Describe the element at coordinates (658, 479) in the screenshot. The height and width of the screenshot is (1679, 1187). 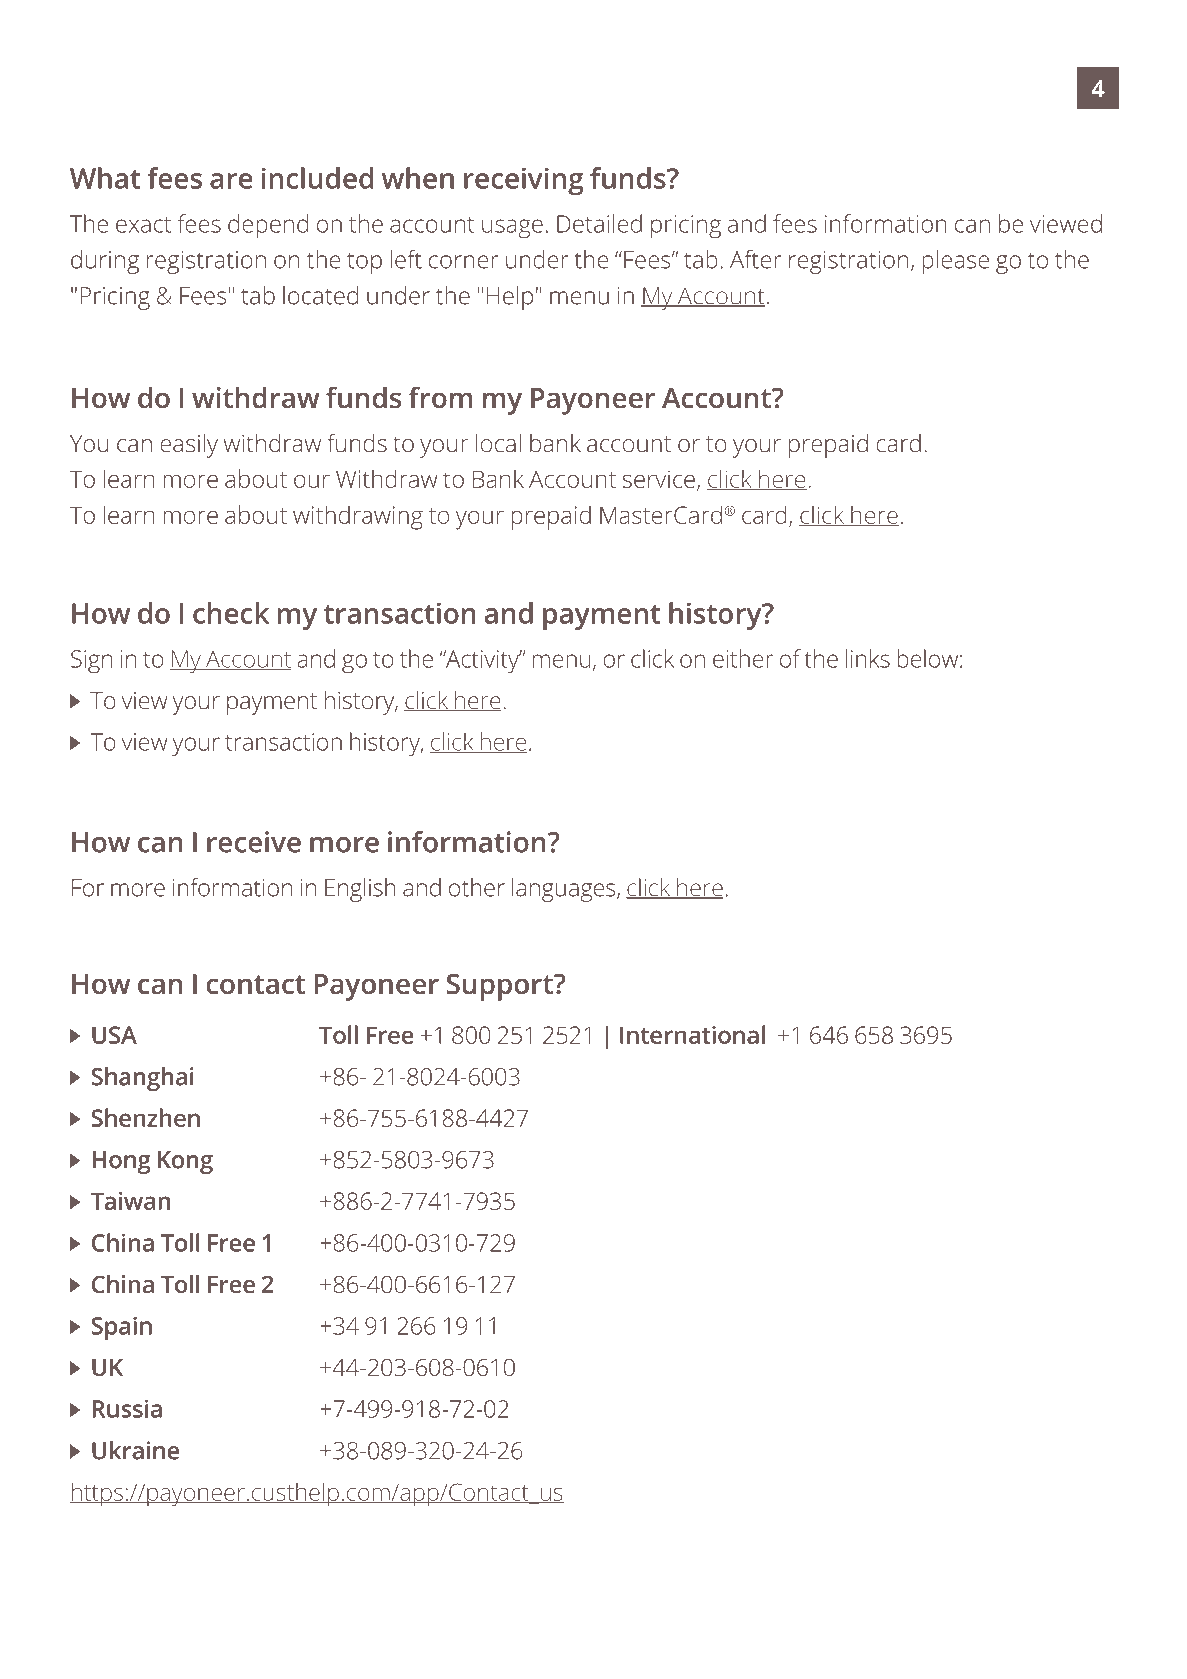
I see `service` at that location.
